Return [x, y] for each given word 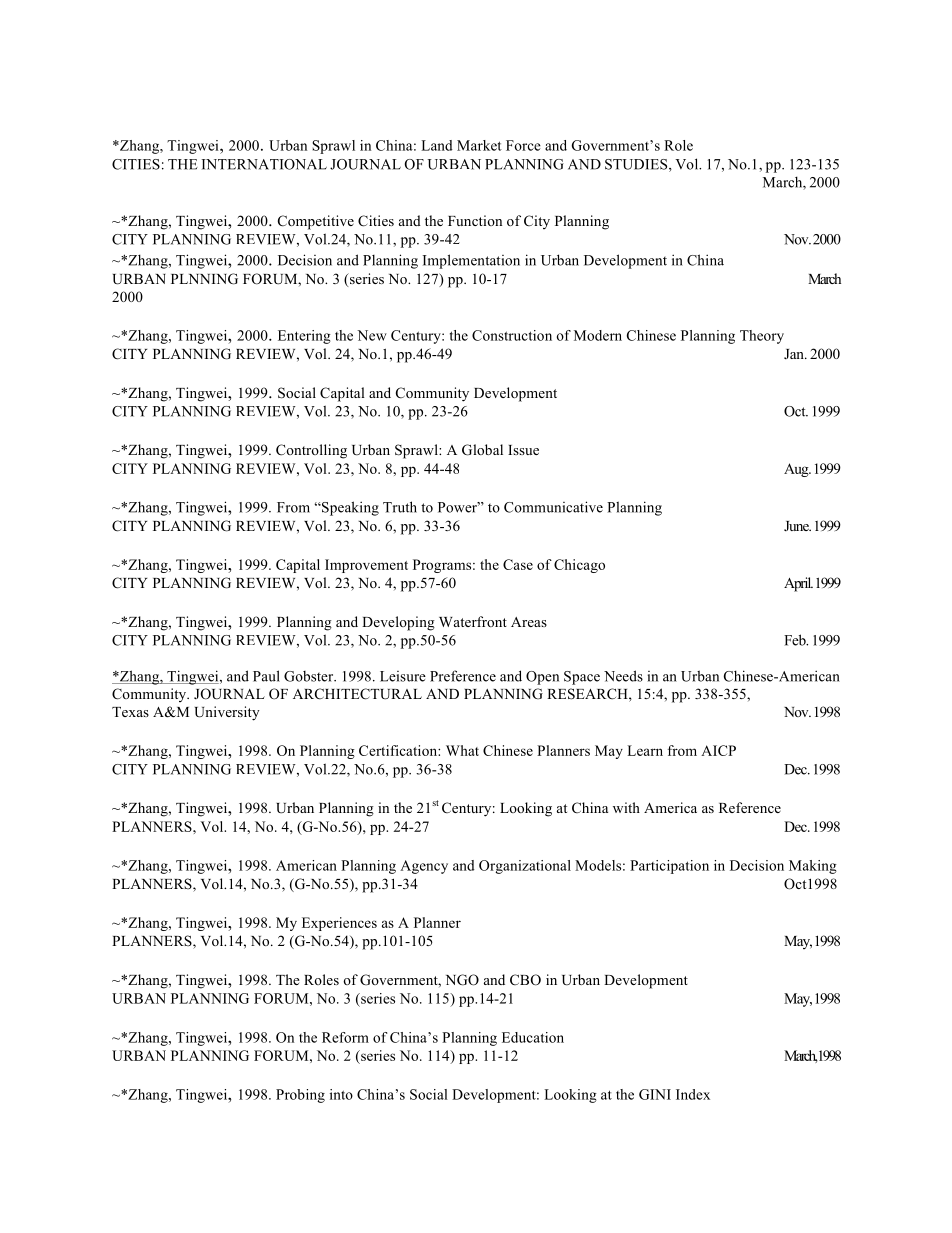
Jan [795, 354]
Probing [300, 1096]
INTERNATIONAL [264, 164]
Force [523, 145]
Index [693, 1094]
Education [533, 1037]
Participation [669, 867]
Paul [266, 676]
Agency [424, 867]
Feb [796, 640]
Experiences [339, 924]
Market [479, 145]
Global [482, 450]
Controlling [311, 451]
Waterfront [473, 621]
